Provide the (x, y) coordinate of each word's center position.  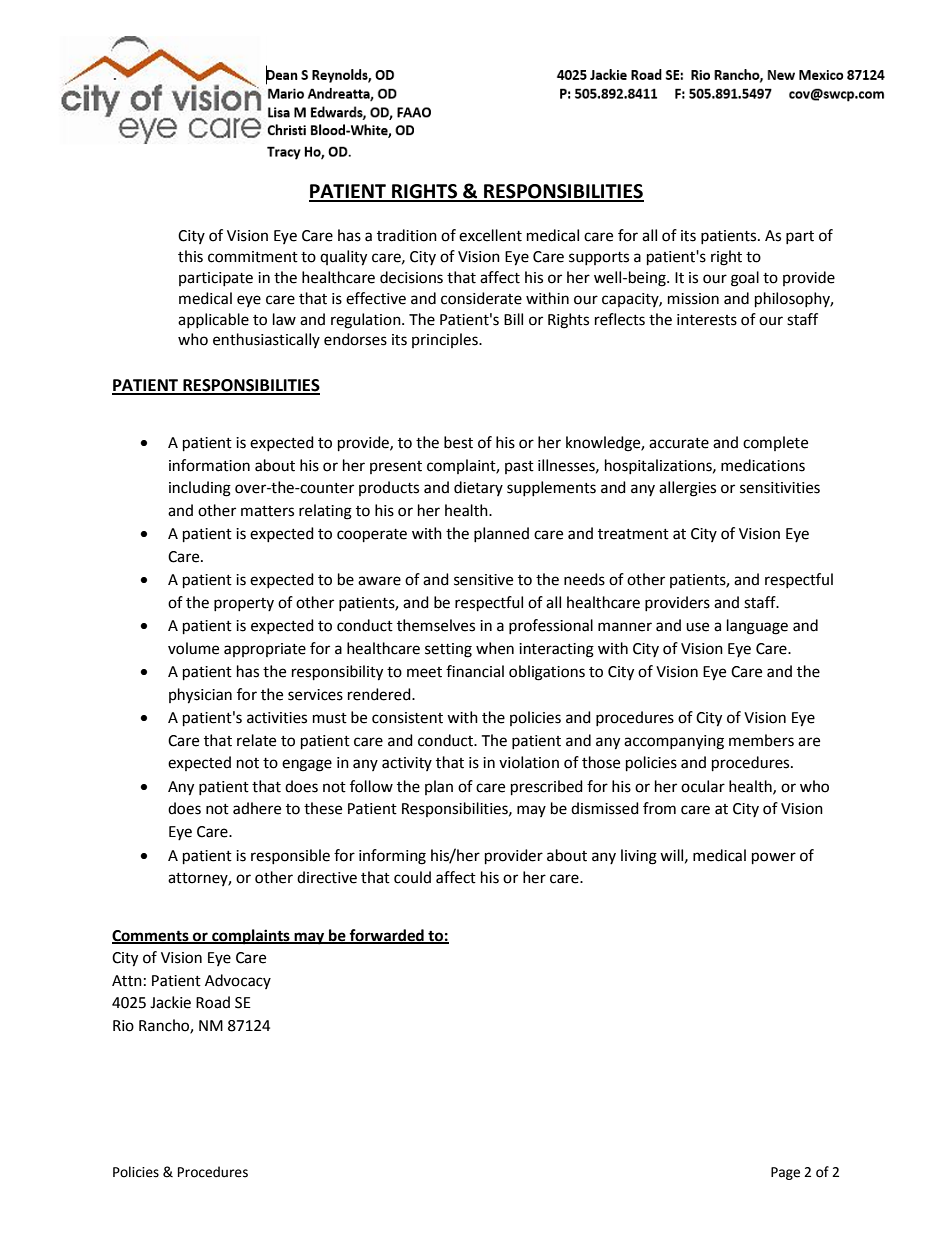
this (190, 256)
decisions (411, 277)
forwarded (387, 936)
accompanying (674, 742)
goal (745, 279)
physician (200, 696)
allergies (687, 489)
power (774, 858)
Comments (151, 936)
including (200, 489)
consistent (407, 718)
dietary (478, 488)
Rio (123, 1026)
